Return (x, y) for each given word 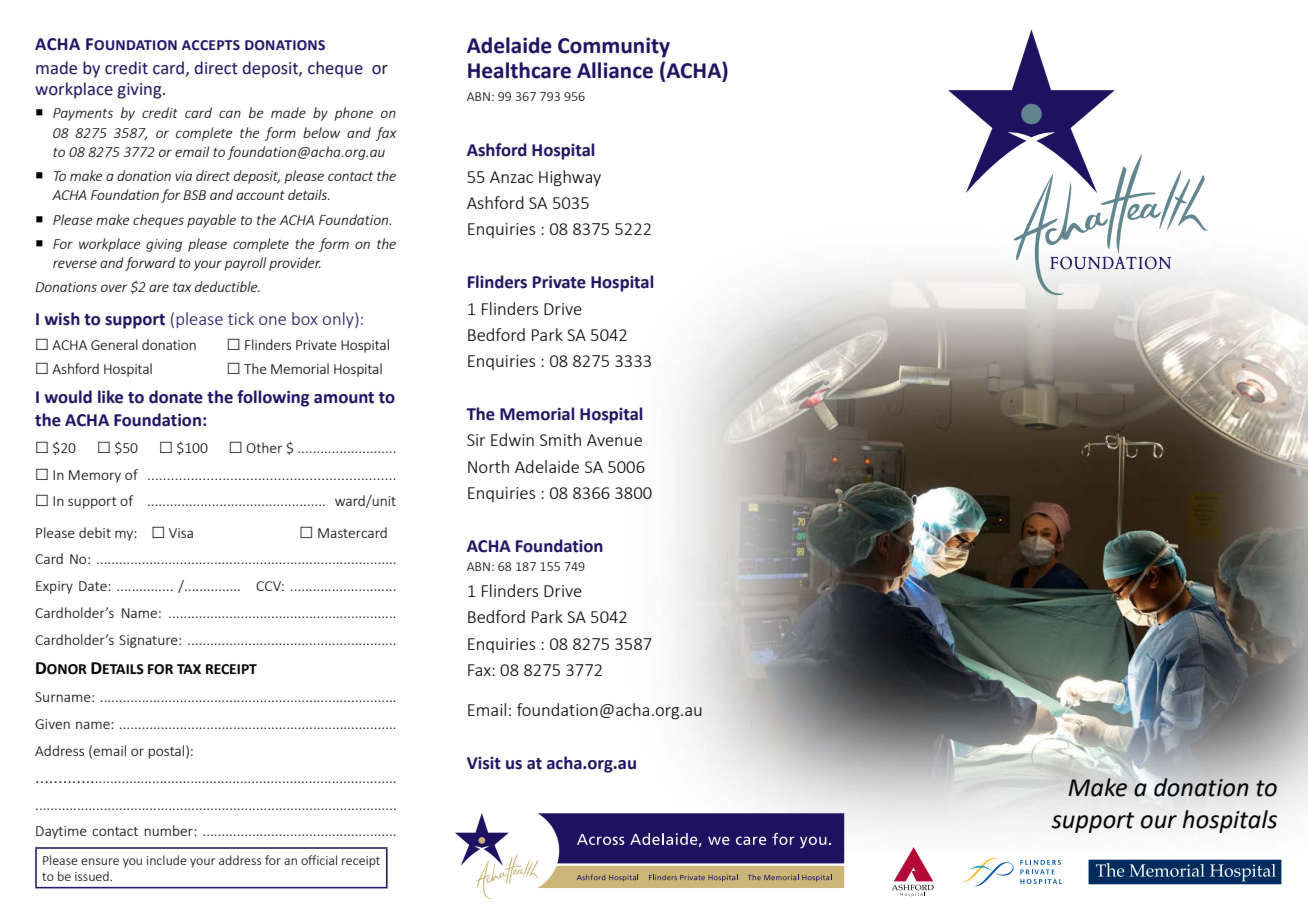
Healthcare (519, 70)
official (319, 860)
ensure (100, 861)
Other (264, 447)
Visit (484, 763)
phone (353, 114)
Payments (83, 114)
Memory (95, 476)
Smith (560, 439)
